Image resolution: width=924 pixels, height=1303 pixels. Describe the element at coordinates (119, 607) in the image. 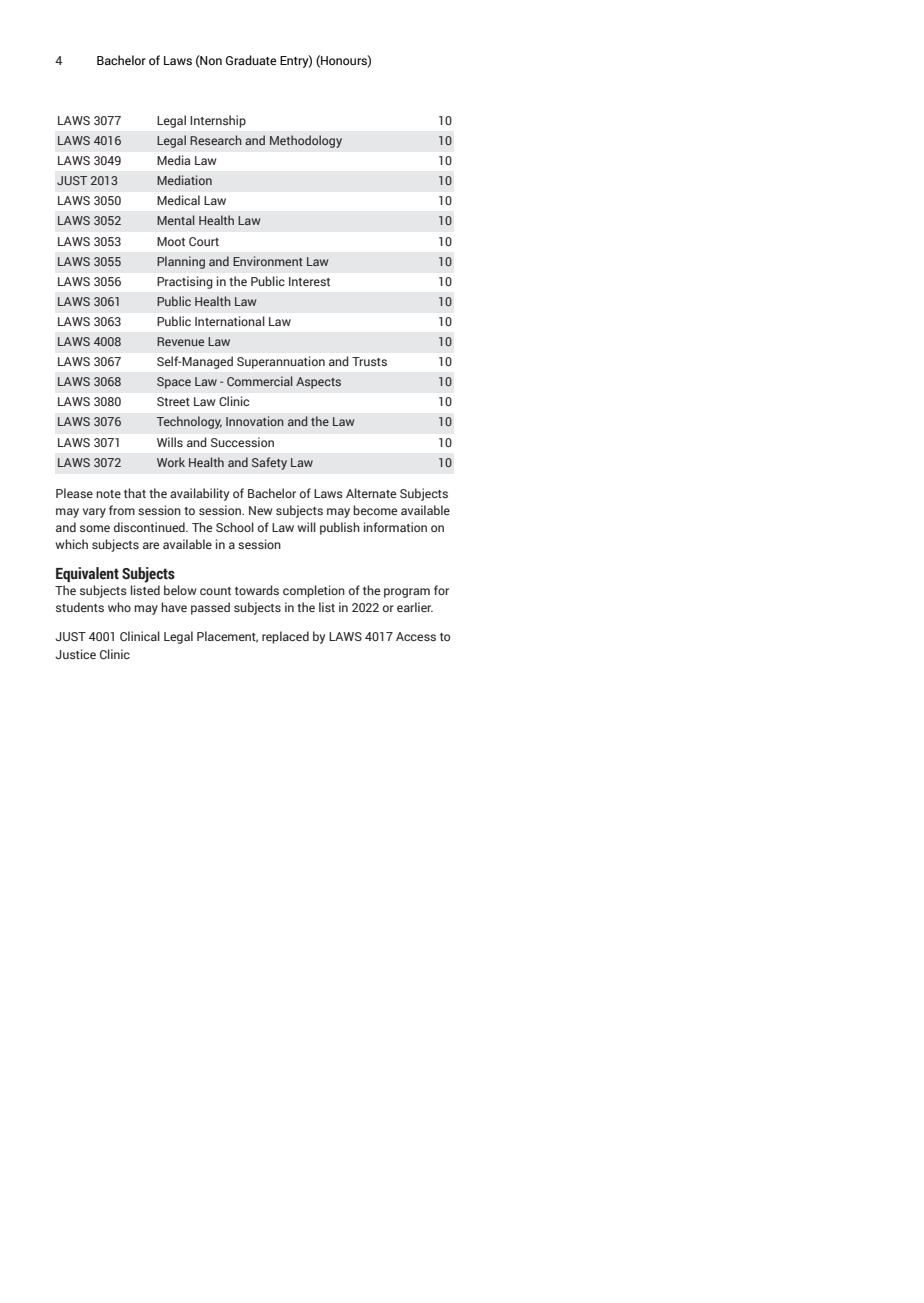

I see `who` at that location.
